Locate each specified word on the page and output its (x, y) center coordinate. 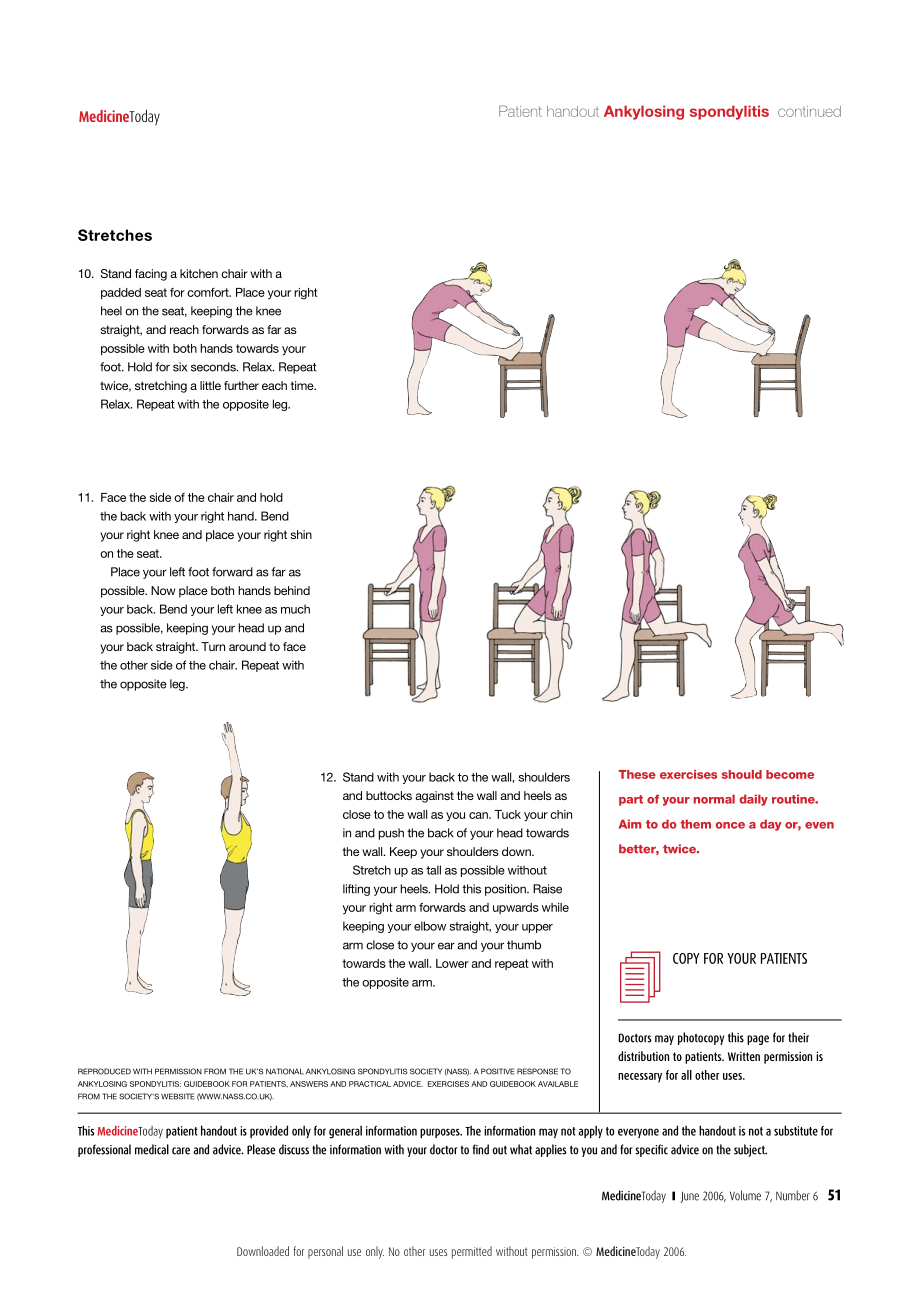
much (295, 609)
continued (809, 111)
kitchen (199, 273)
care (181, 1151)
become (790, 774)
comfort (209, 292)
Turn (213, 646)
